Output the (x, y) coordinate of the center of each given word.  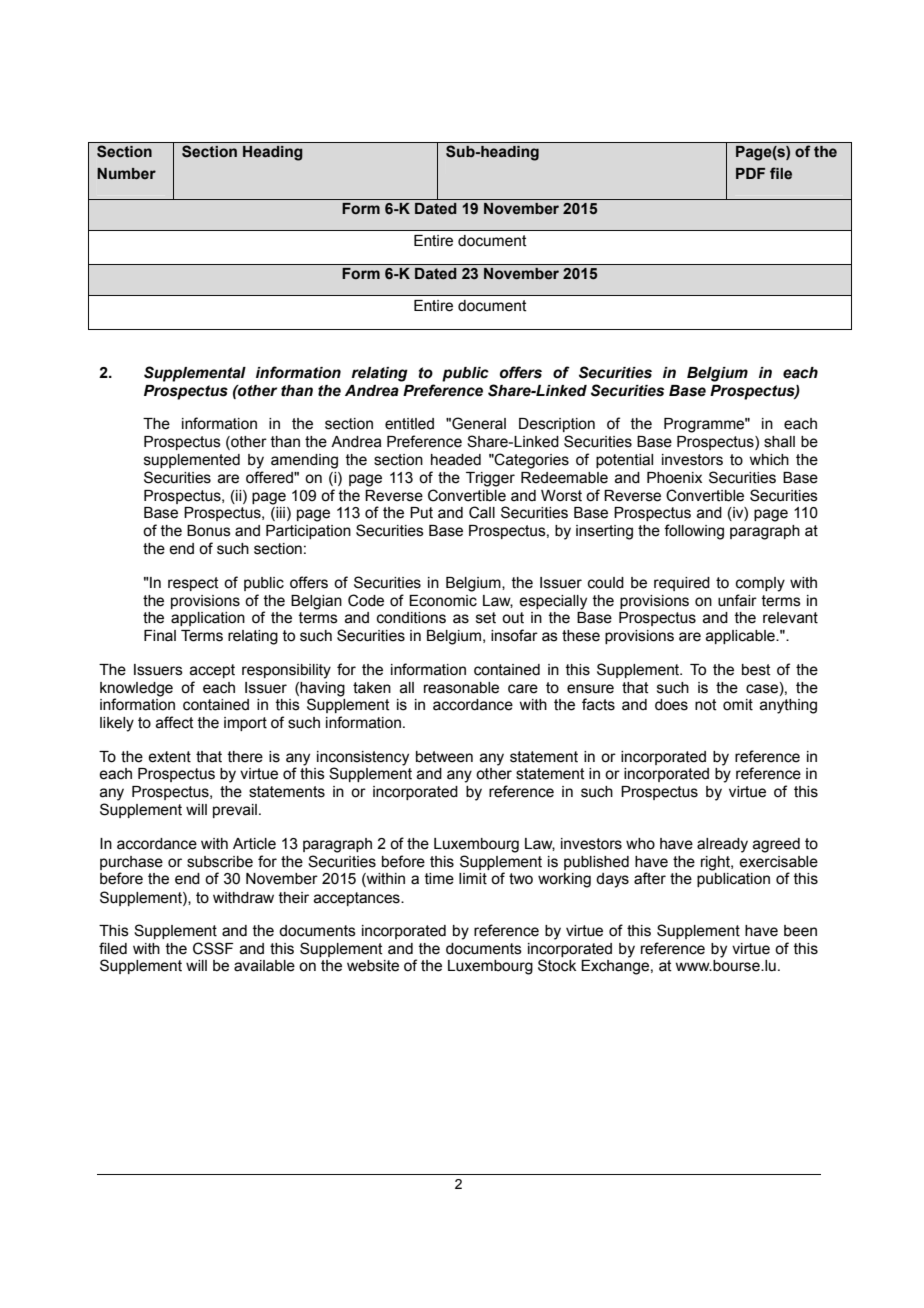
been (800, 931)
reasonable (461, 688)
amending (304, 461)
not (706, 705)
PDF (750, 173)
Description (557, 425)
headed (456, 460)
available (264, 966)
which (769, 460)
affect (175, 722)
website (373, 966)
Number (126, 173)
